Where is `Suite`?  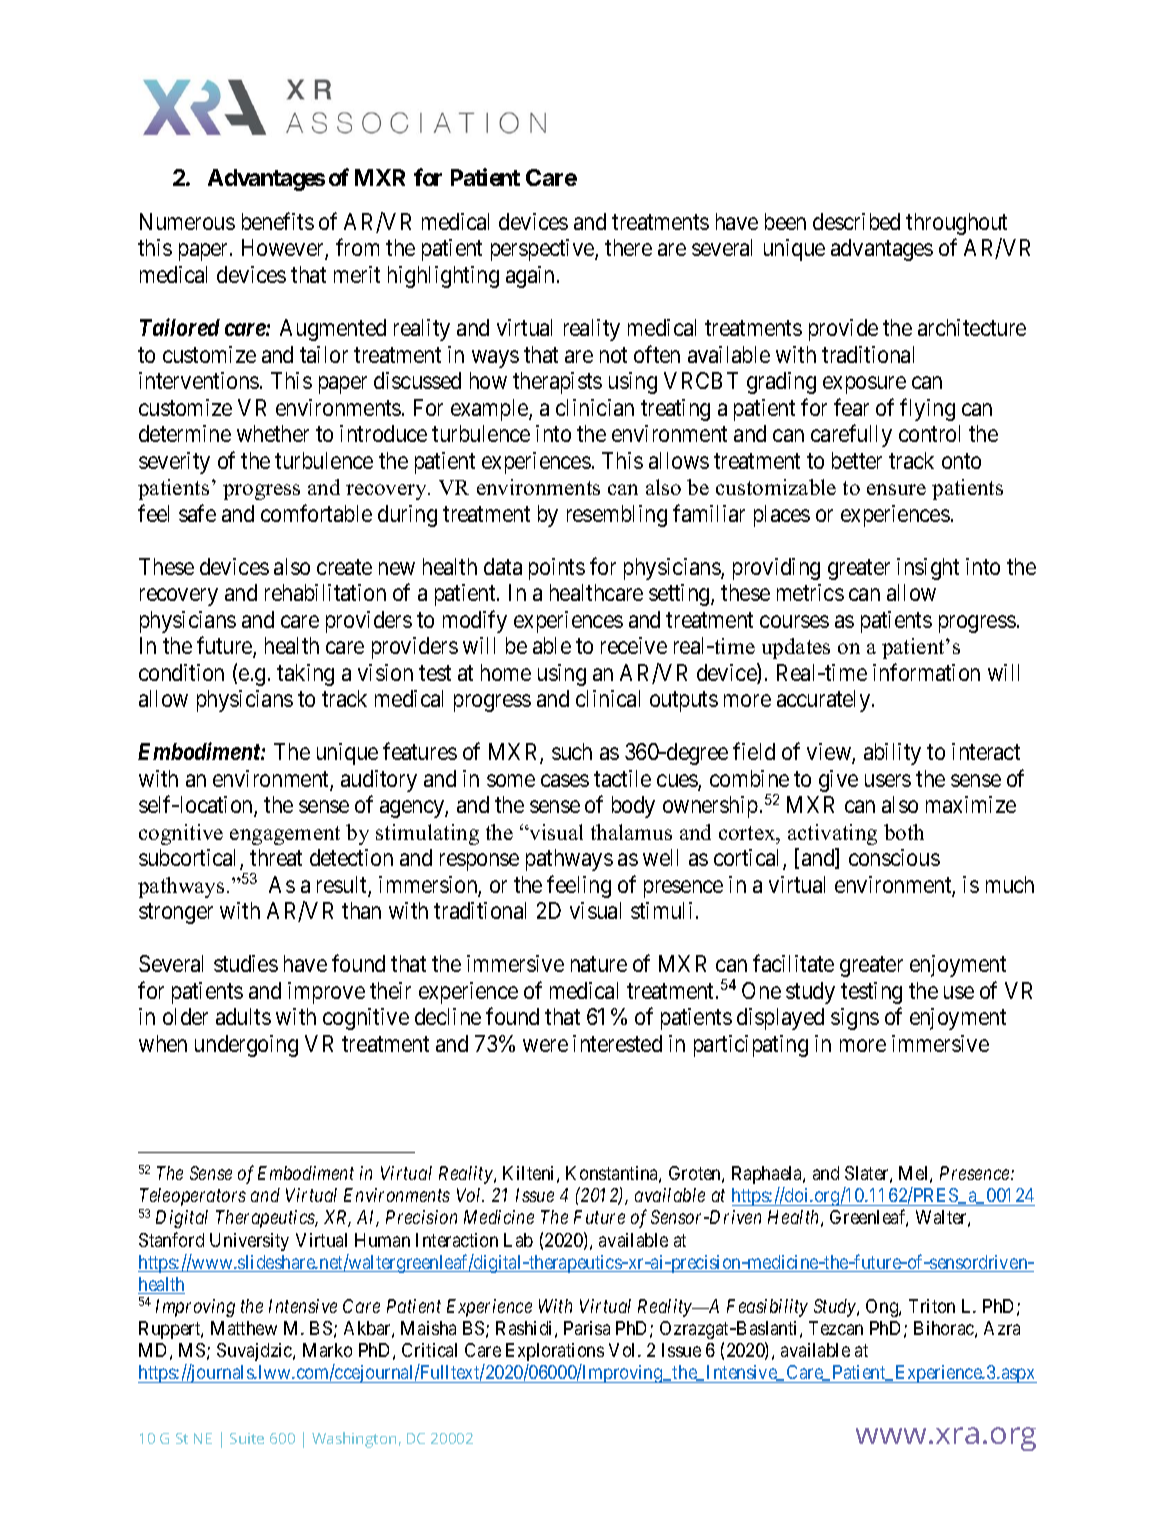 Suite is located at coordinates (247, 1438).
